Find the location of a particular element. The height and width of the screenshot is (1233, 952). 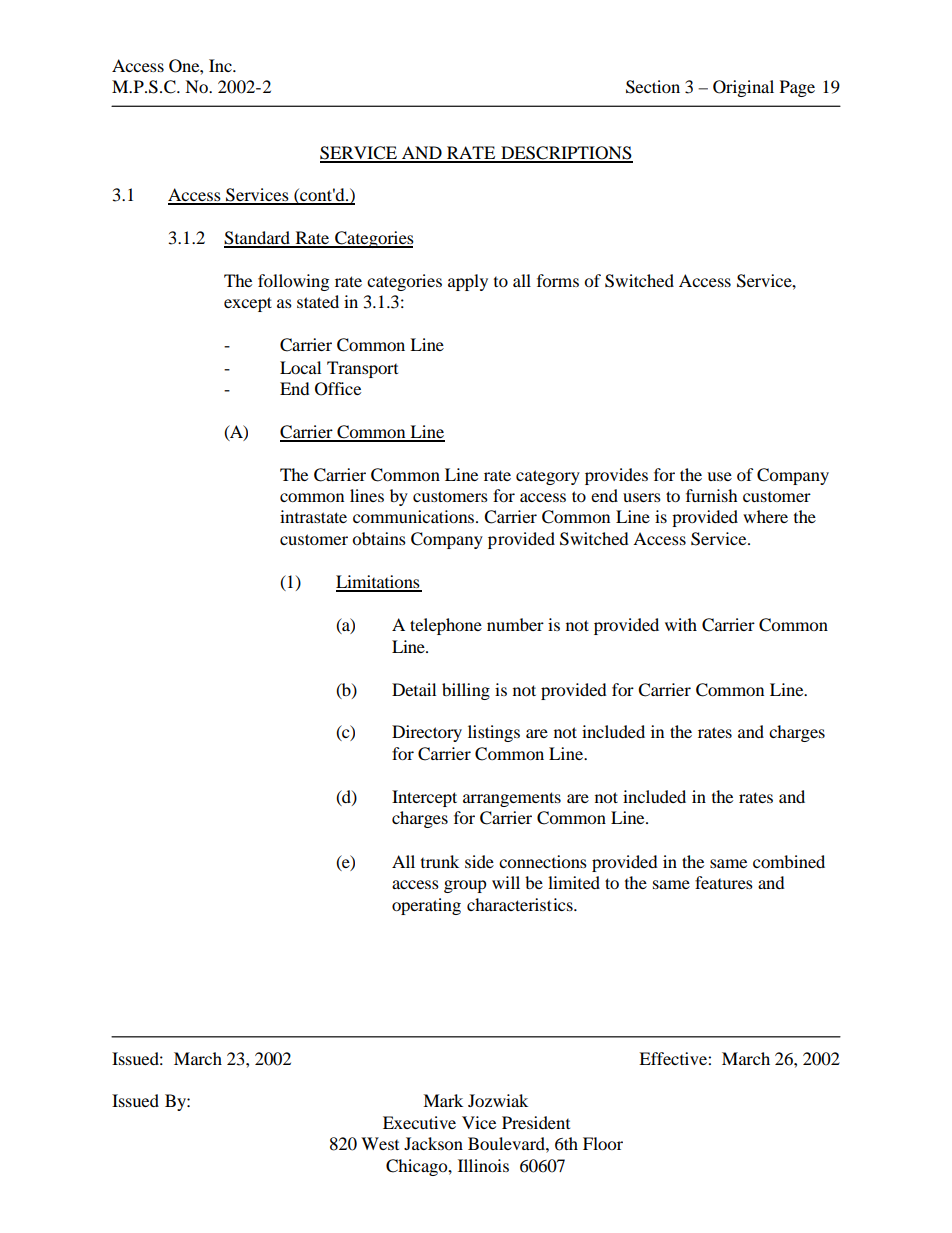

West is located at coordinates (380, 1143).
